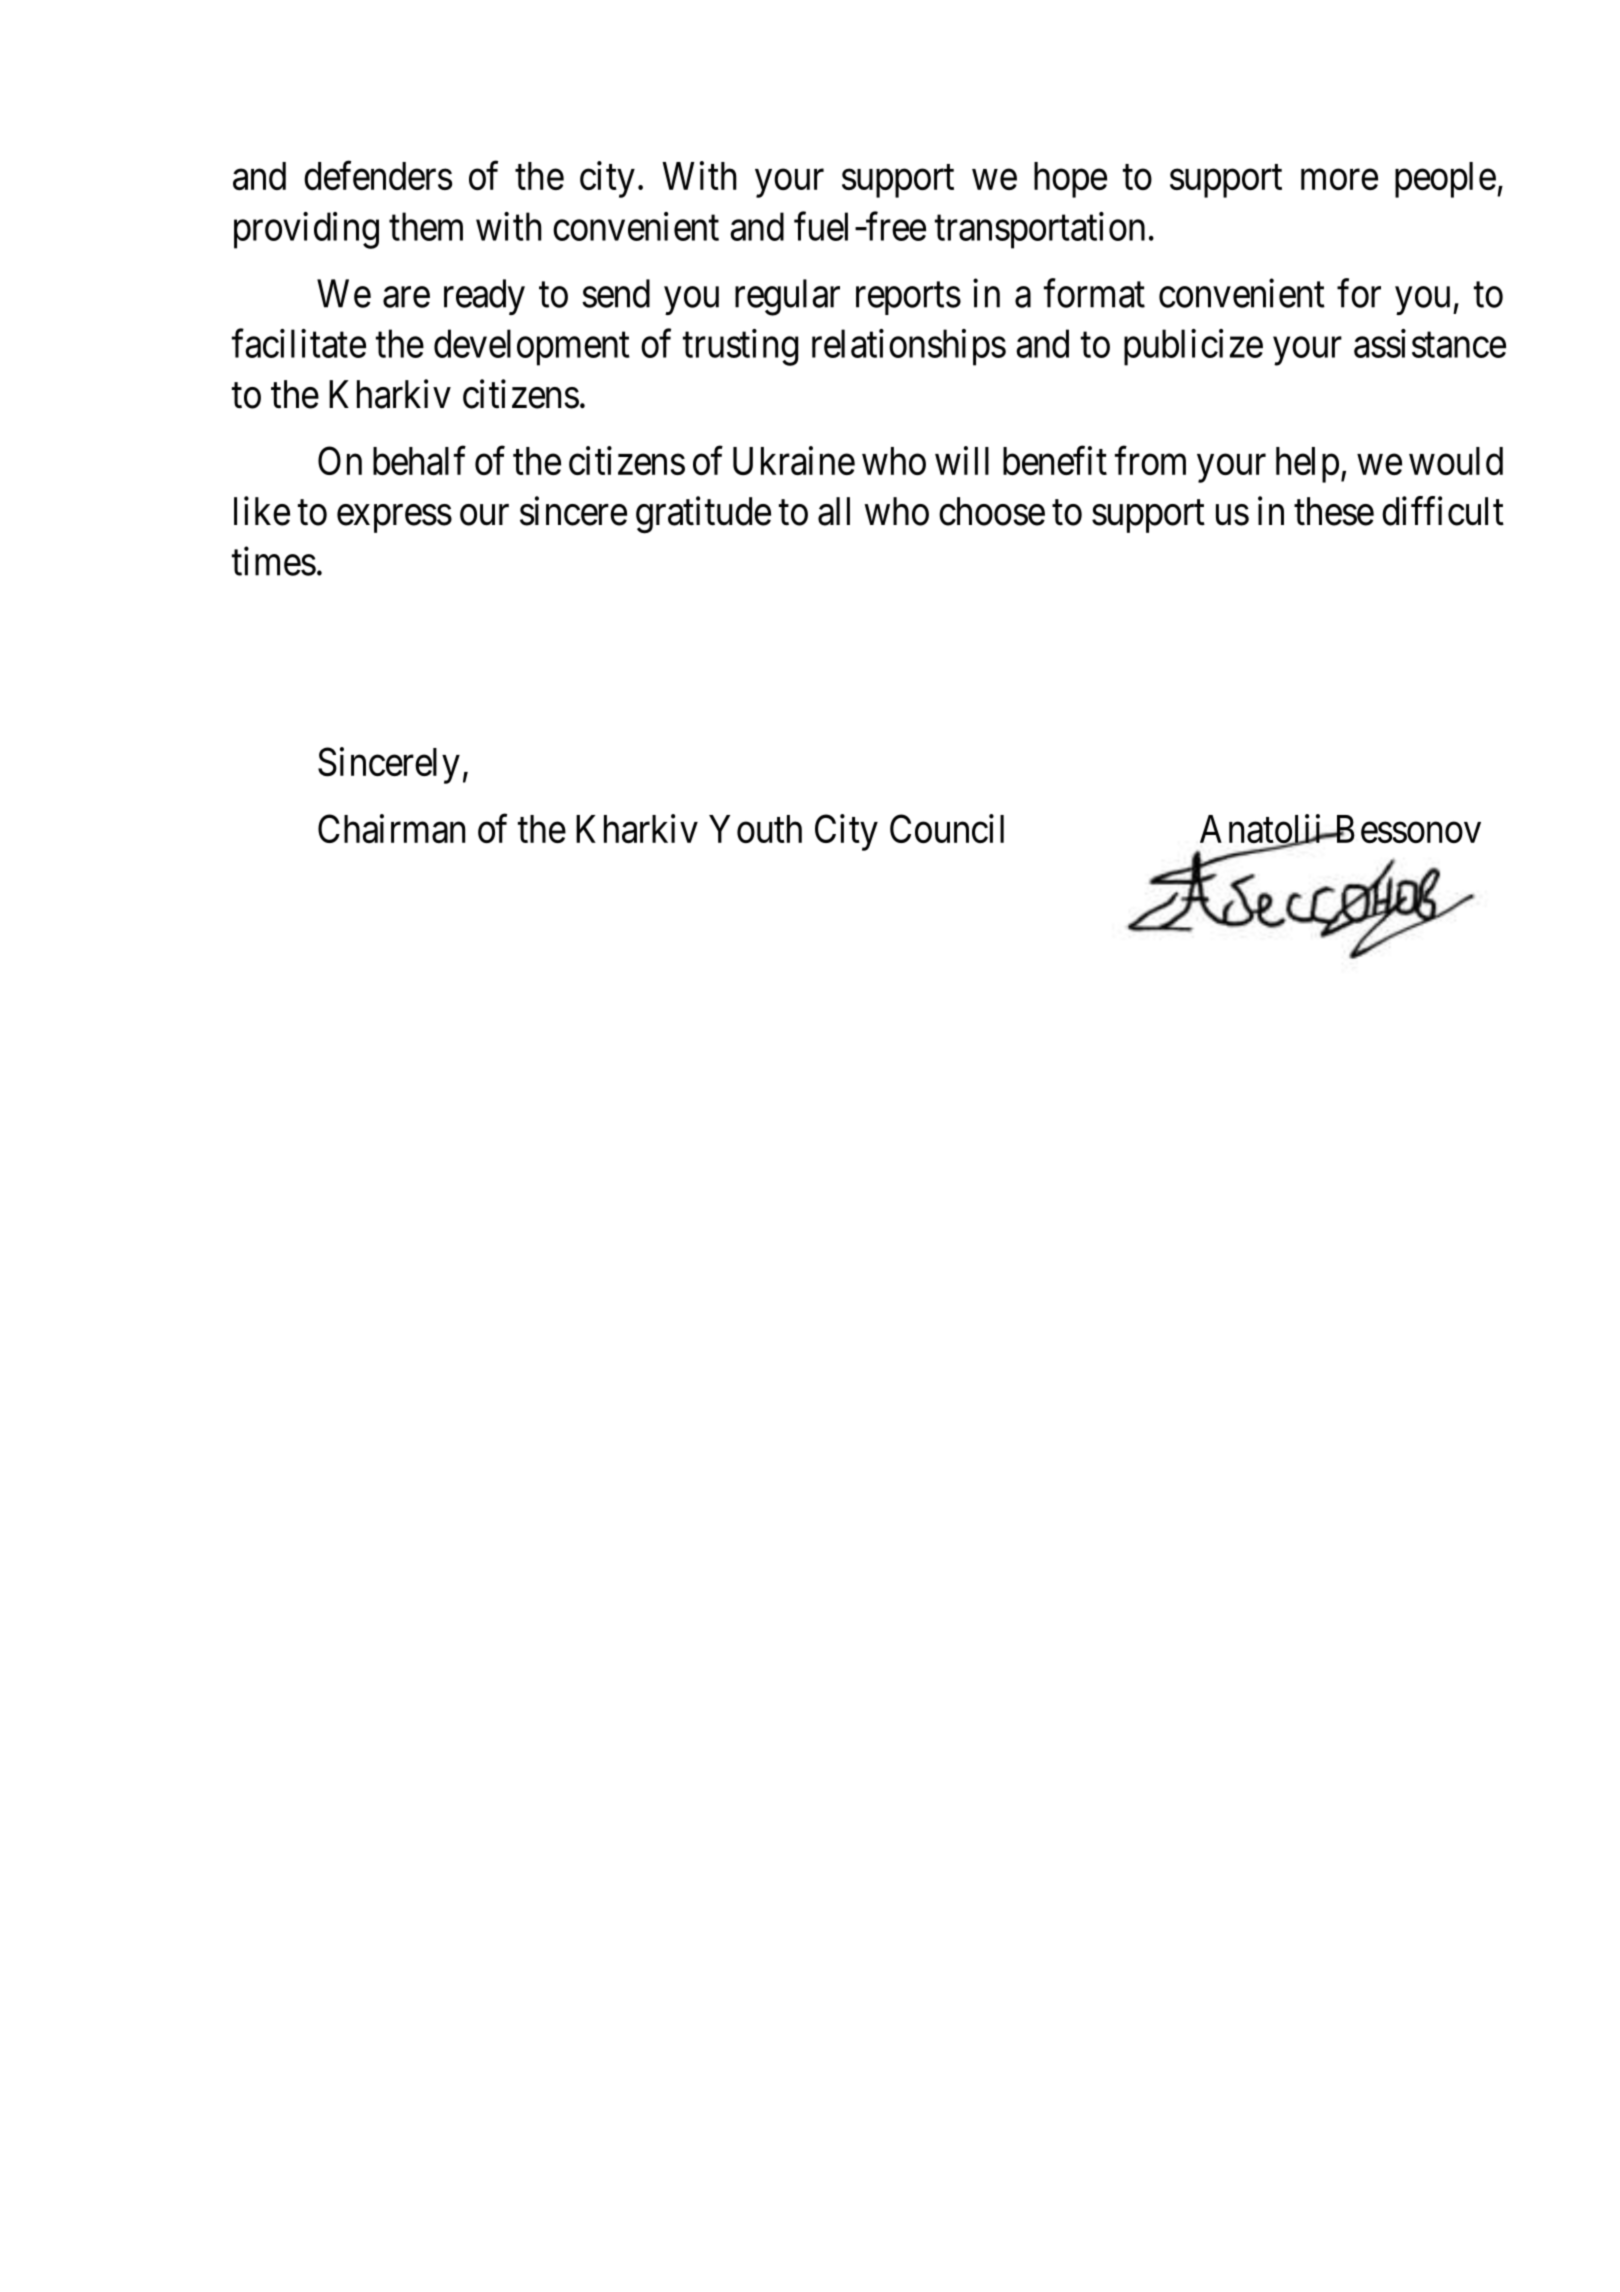 The image size is (1620, 2292). What do you see at coordinates (1040, 230) in the image?
I see `transportation` at bounding box center [1040, 230].
